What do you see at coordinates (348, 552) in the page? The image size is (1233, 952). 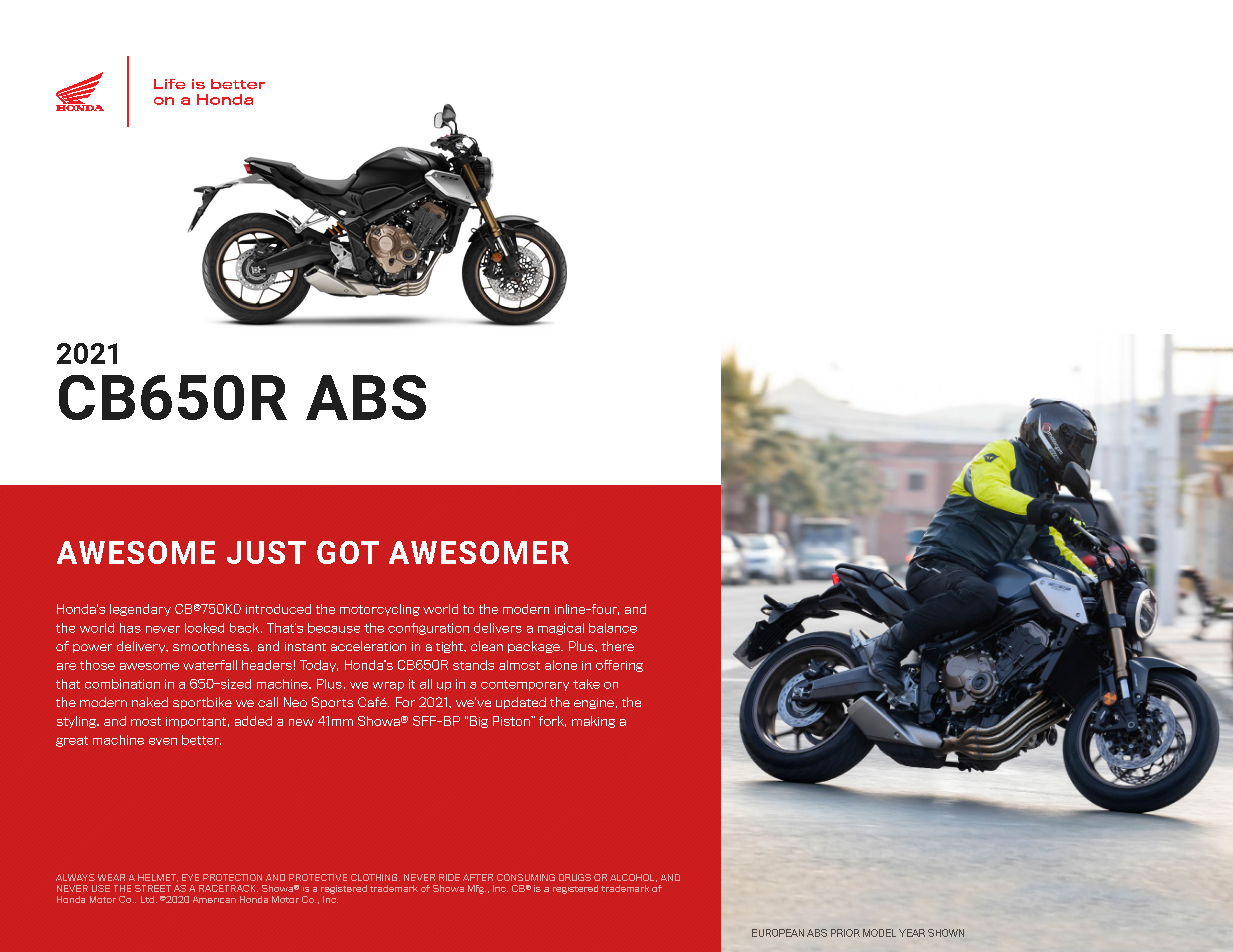 I see `GOT` at bounding box center [348, 552].
